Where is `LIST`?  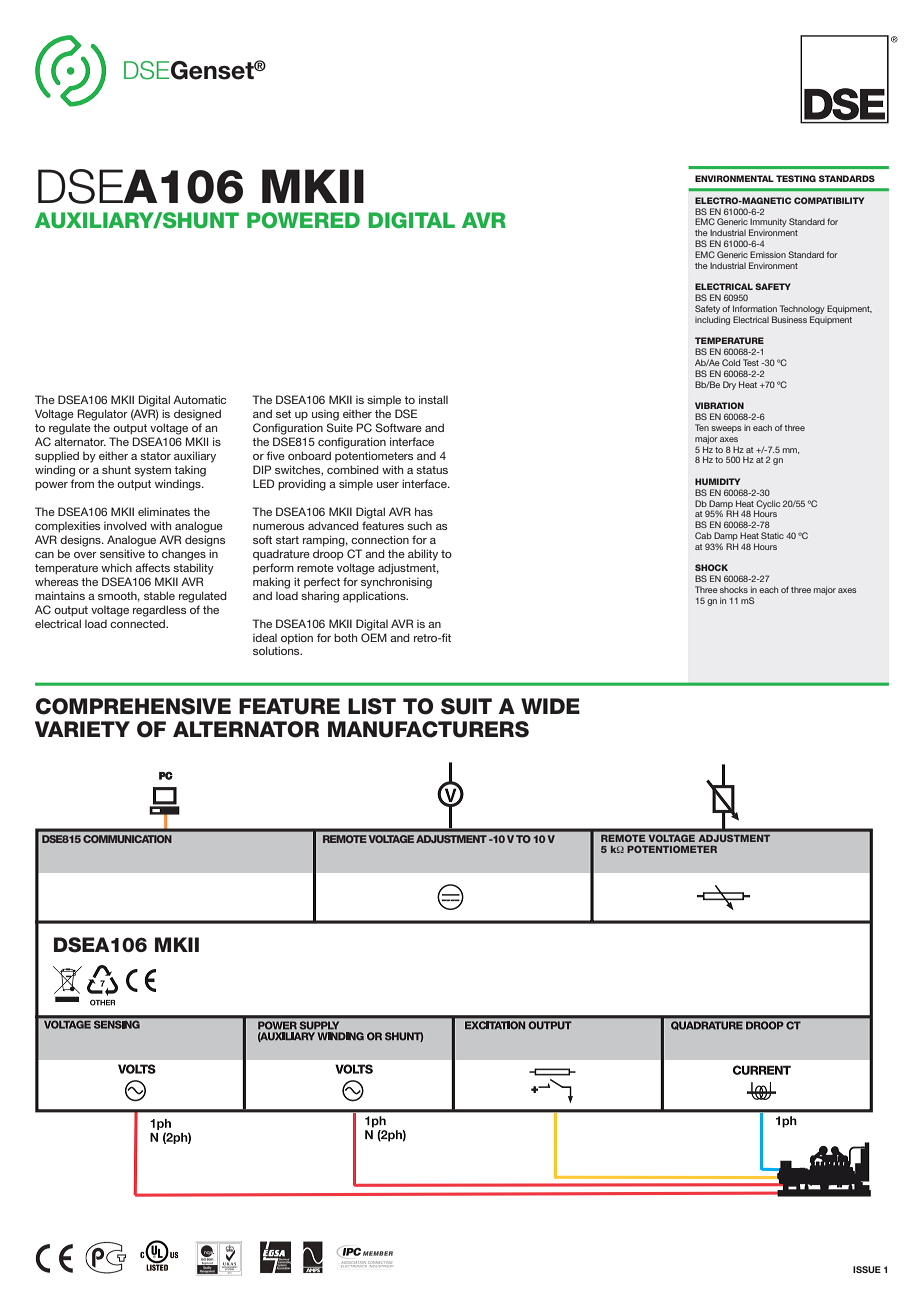
LIST is located at coordinates (372, 706).
